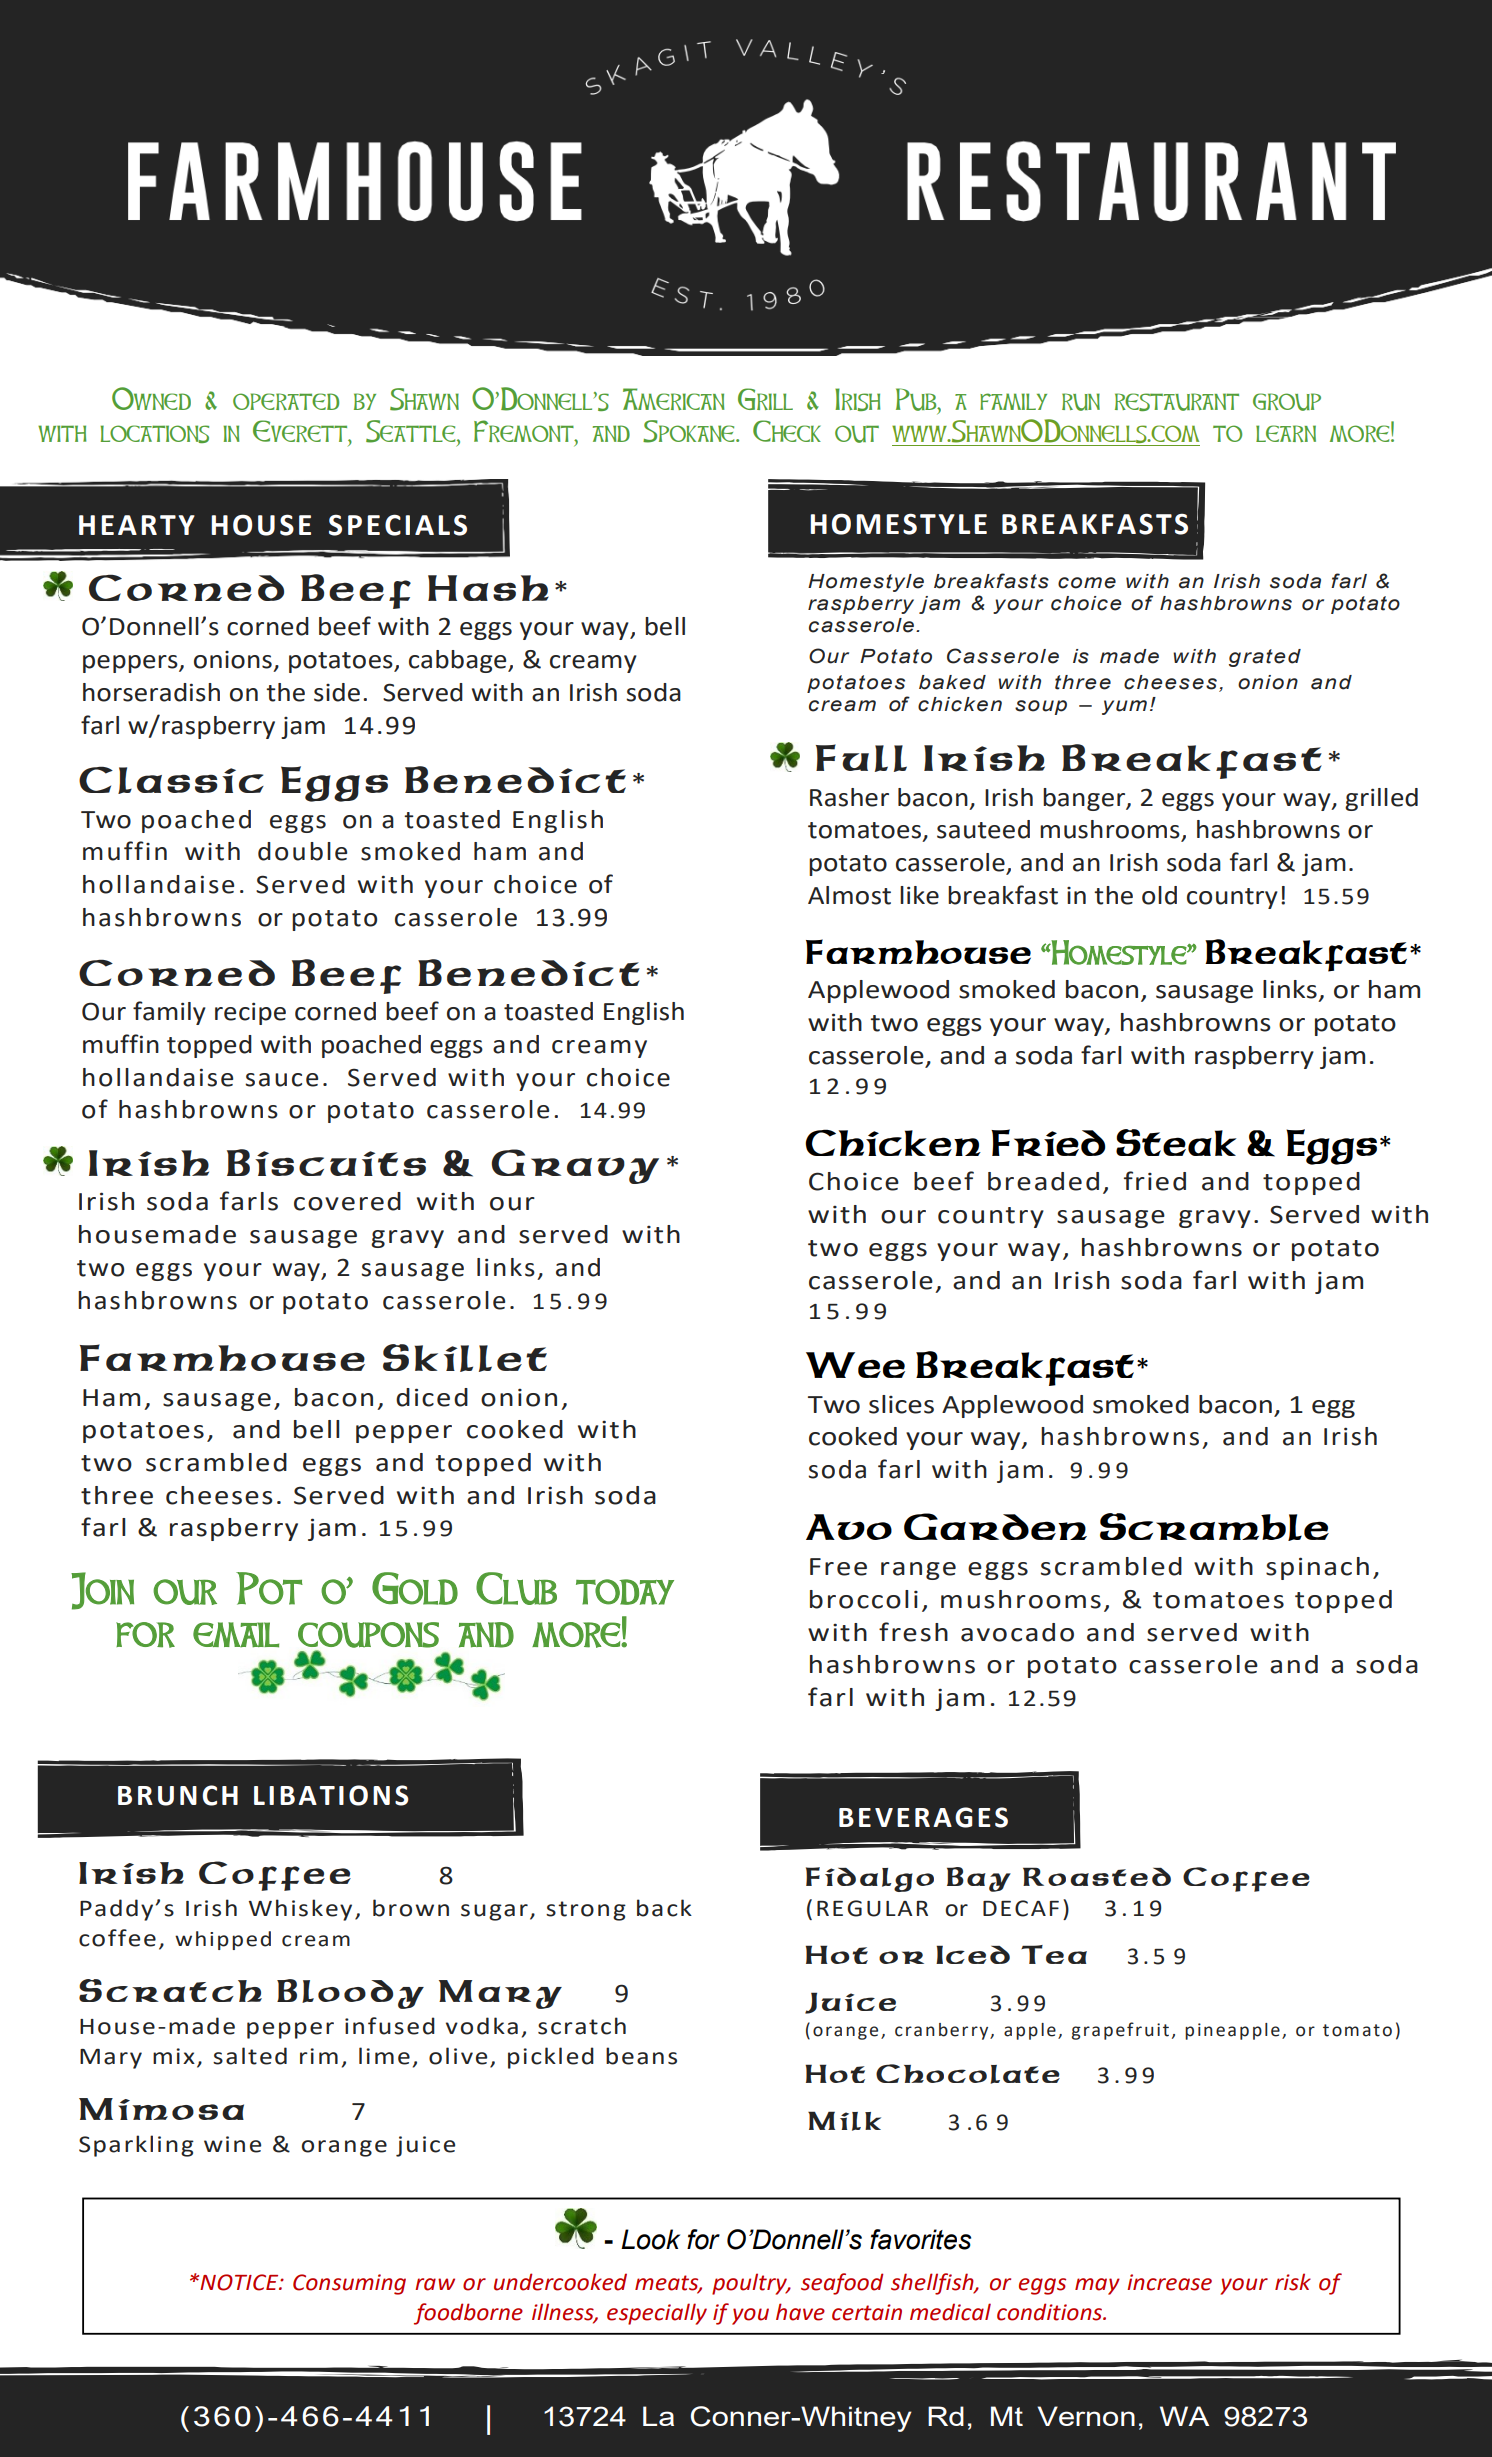 The image size is (1492, 2457). I want to click on Consuming, so click(349, 2284).
